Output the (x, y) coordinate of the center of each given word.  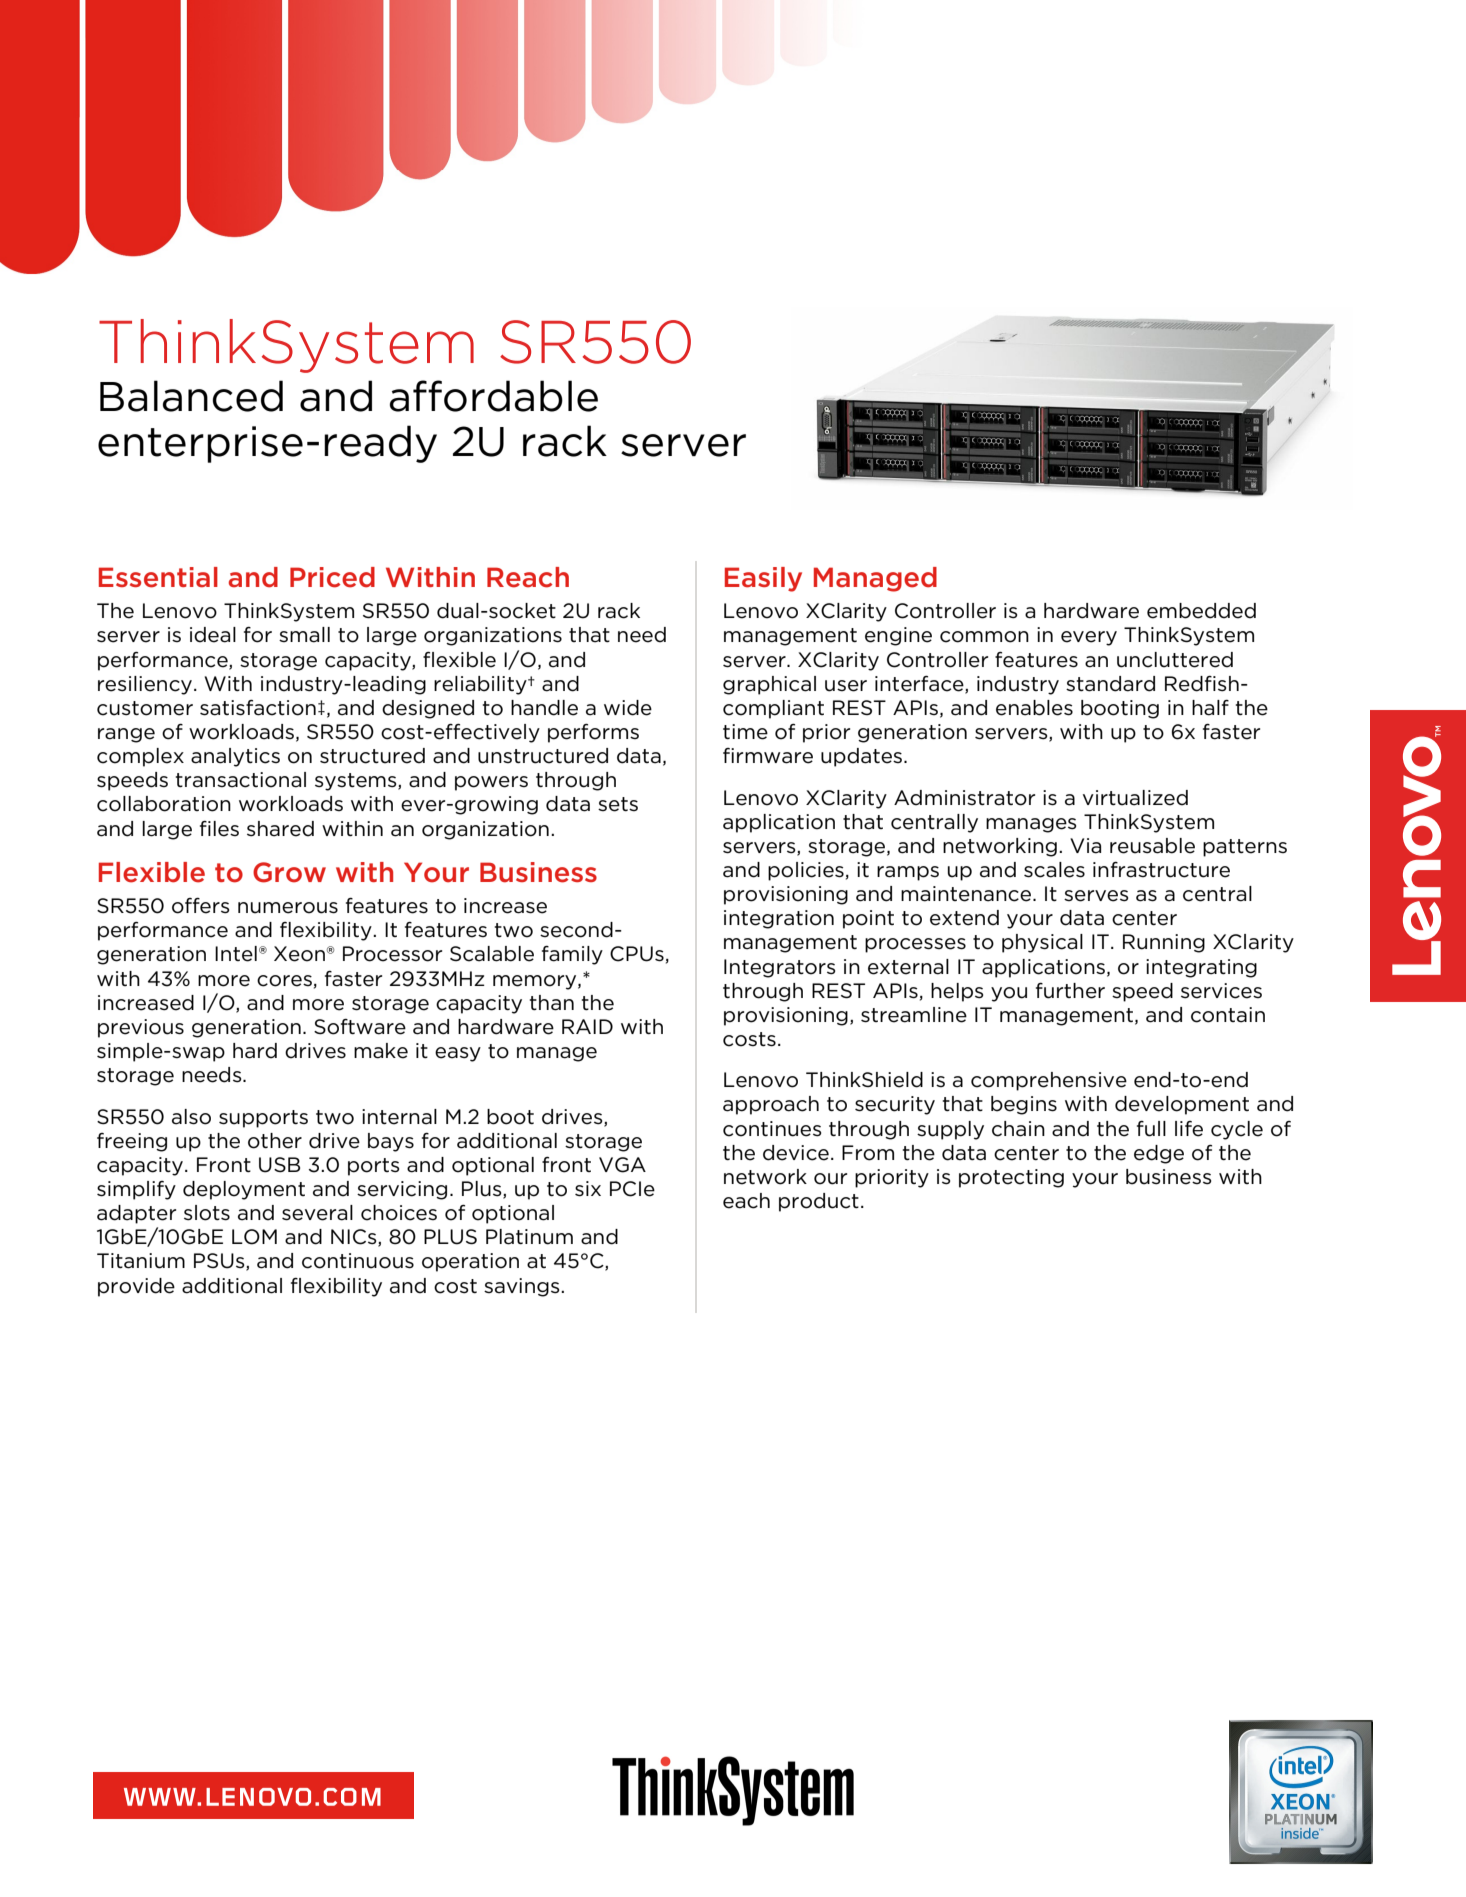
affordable (494, 396)
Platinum (529, 1237)
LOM (254, 1237)
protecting (1011, 1178)
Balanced (191, 396)
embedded (1201, 611)
